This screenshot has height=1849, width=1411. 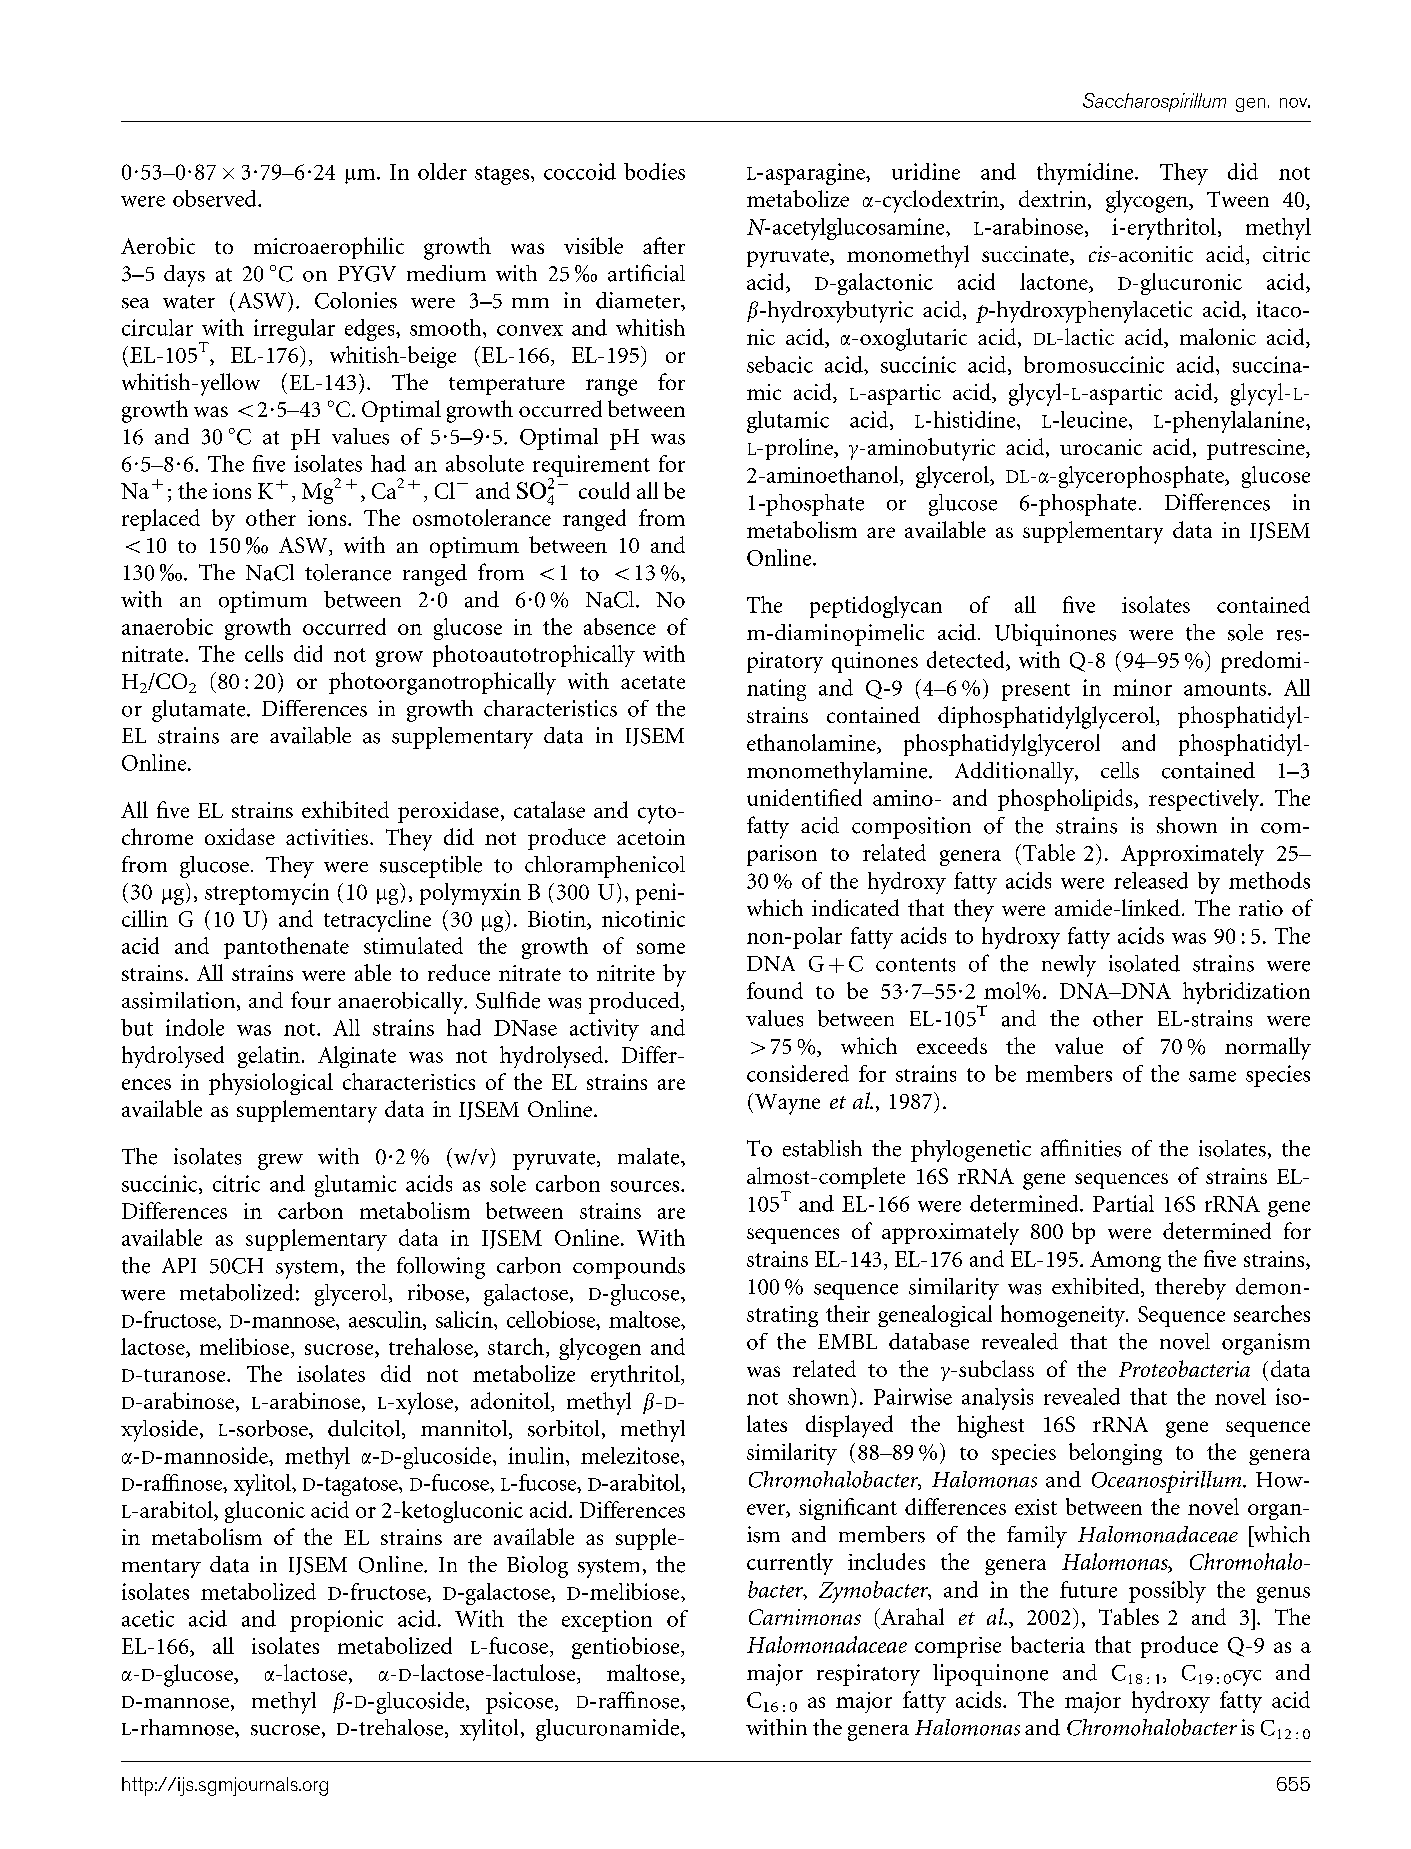 I want to click on Among, so click(x=1125, y=1261).
